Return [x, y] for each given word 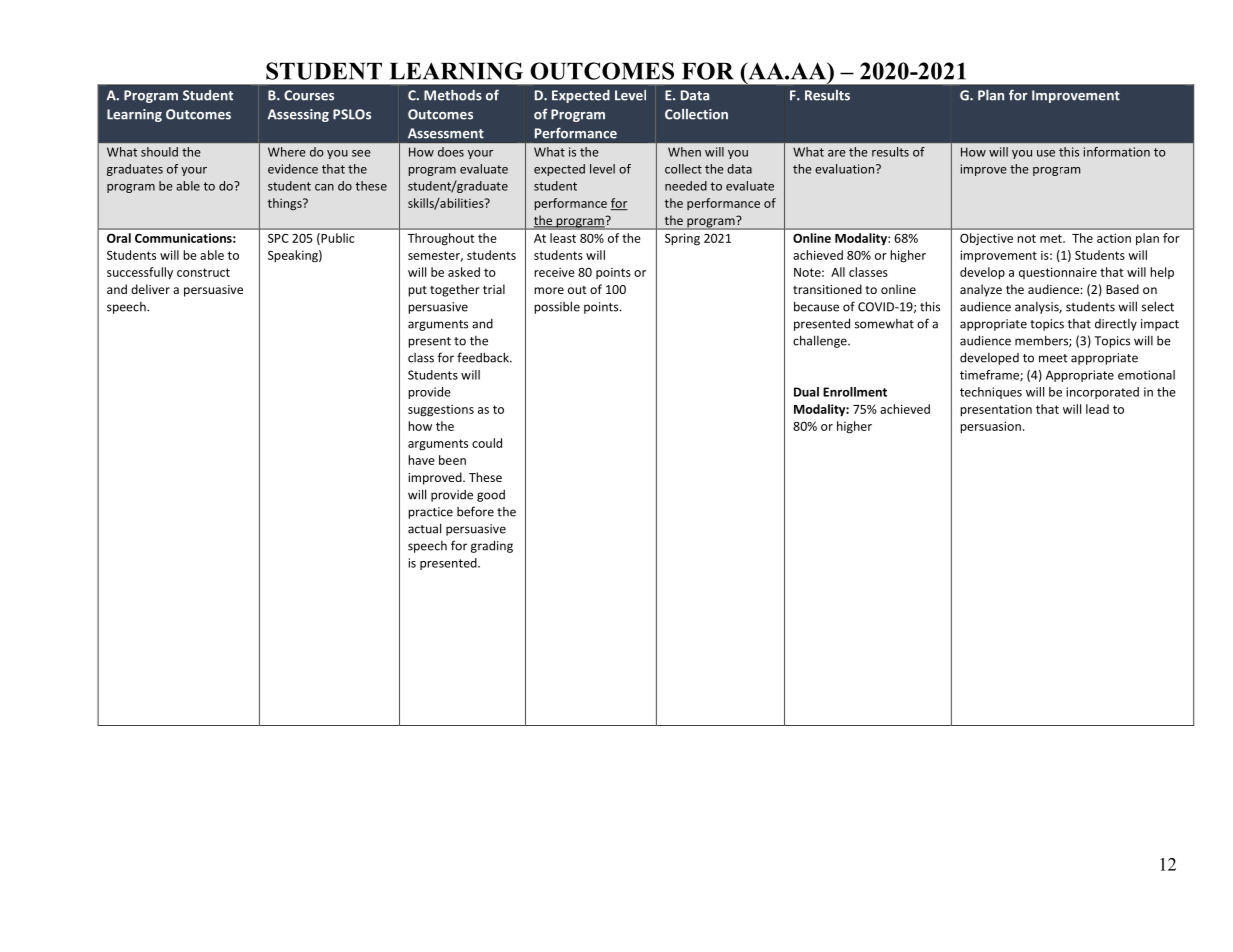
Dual [806, 392]
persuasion [990, 427]
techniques [991, 393]
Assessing [298, 115]
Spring [682, 239]
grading [492, 546]
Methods [453, 95]
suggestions [441, 410]
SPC [278, 238]
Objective [986, 239]
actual [424, 528]
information [1117, 152]
